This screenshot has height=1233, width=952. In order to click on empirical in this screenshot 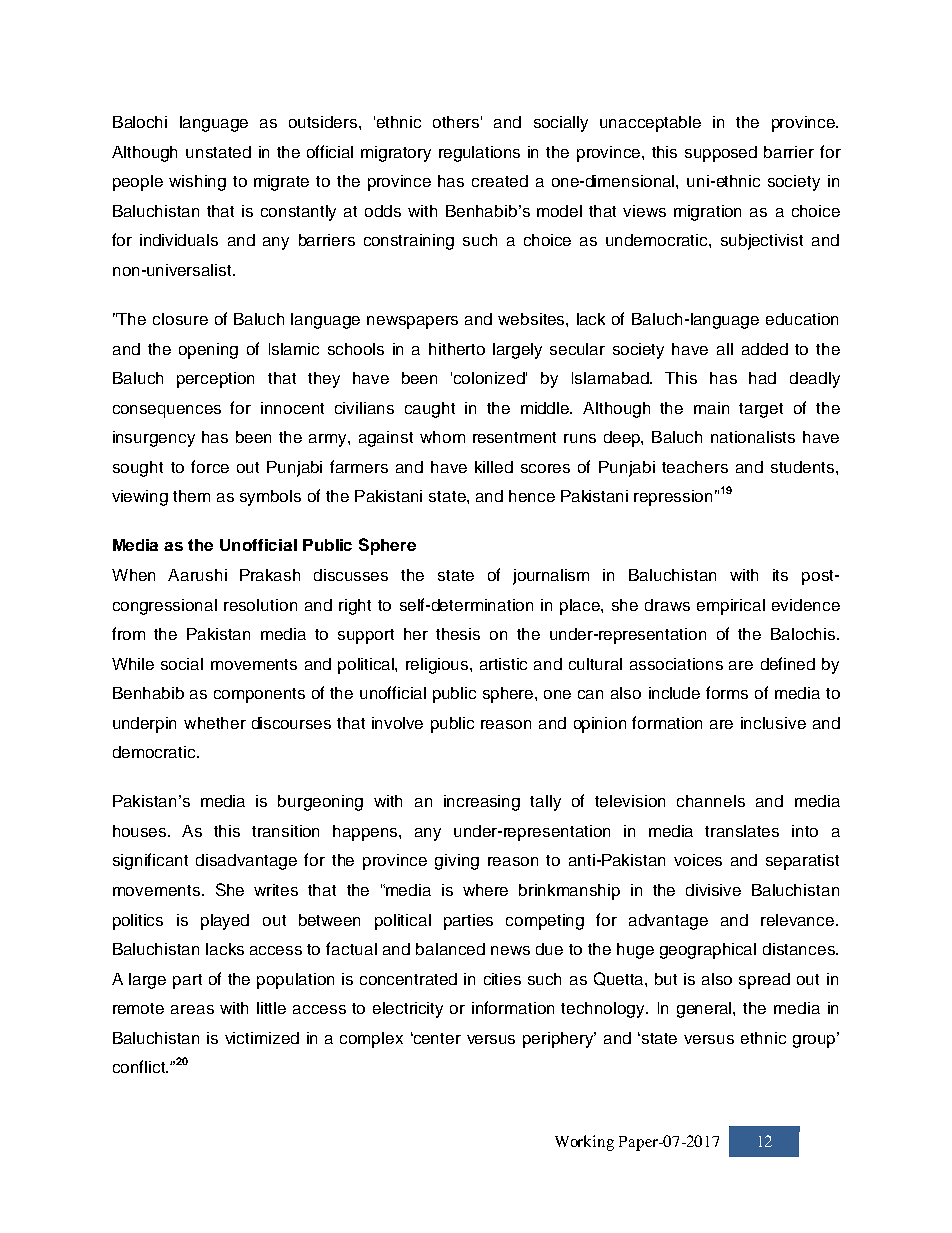, I will do `click(731, 607)`.
